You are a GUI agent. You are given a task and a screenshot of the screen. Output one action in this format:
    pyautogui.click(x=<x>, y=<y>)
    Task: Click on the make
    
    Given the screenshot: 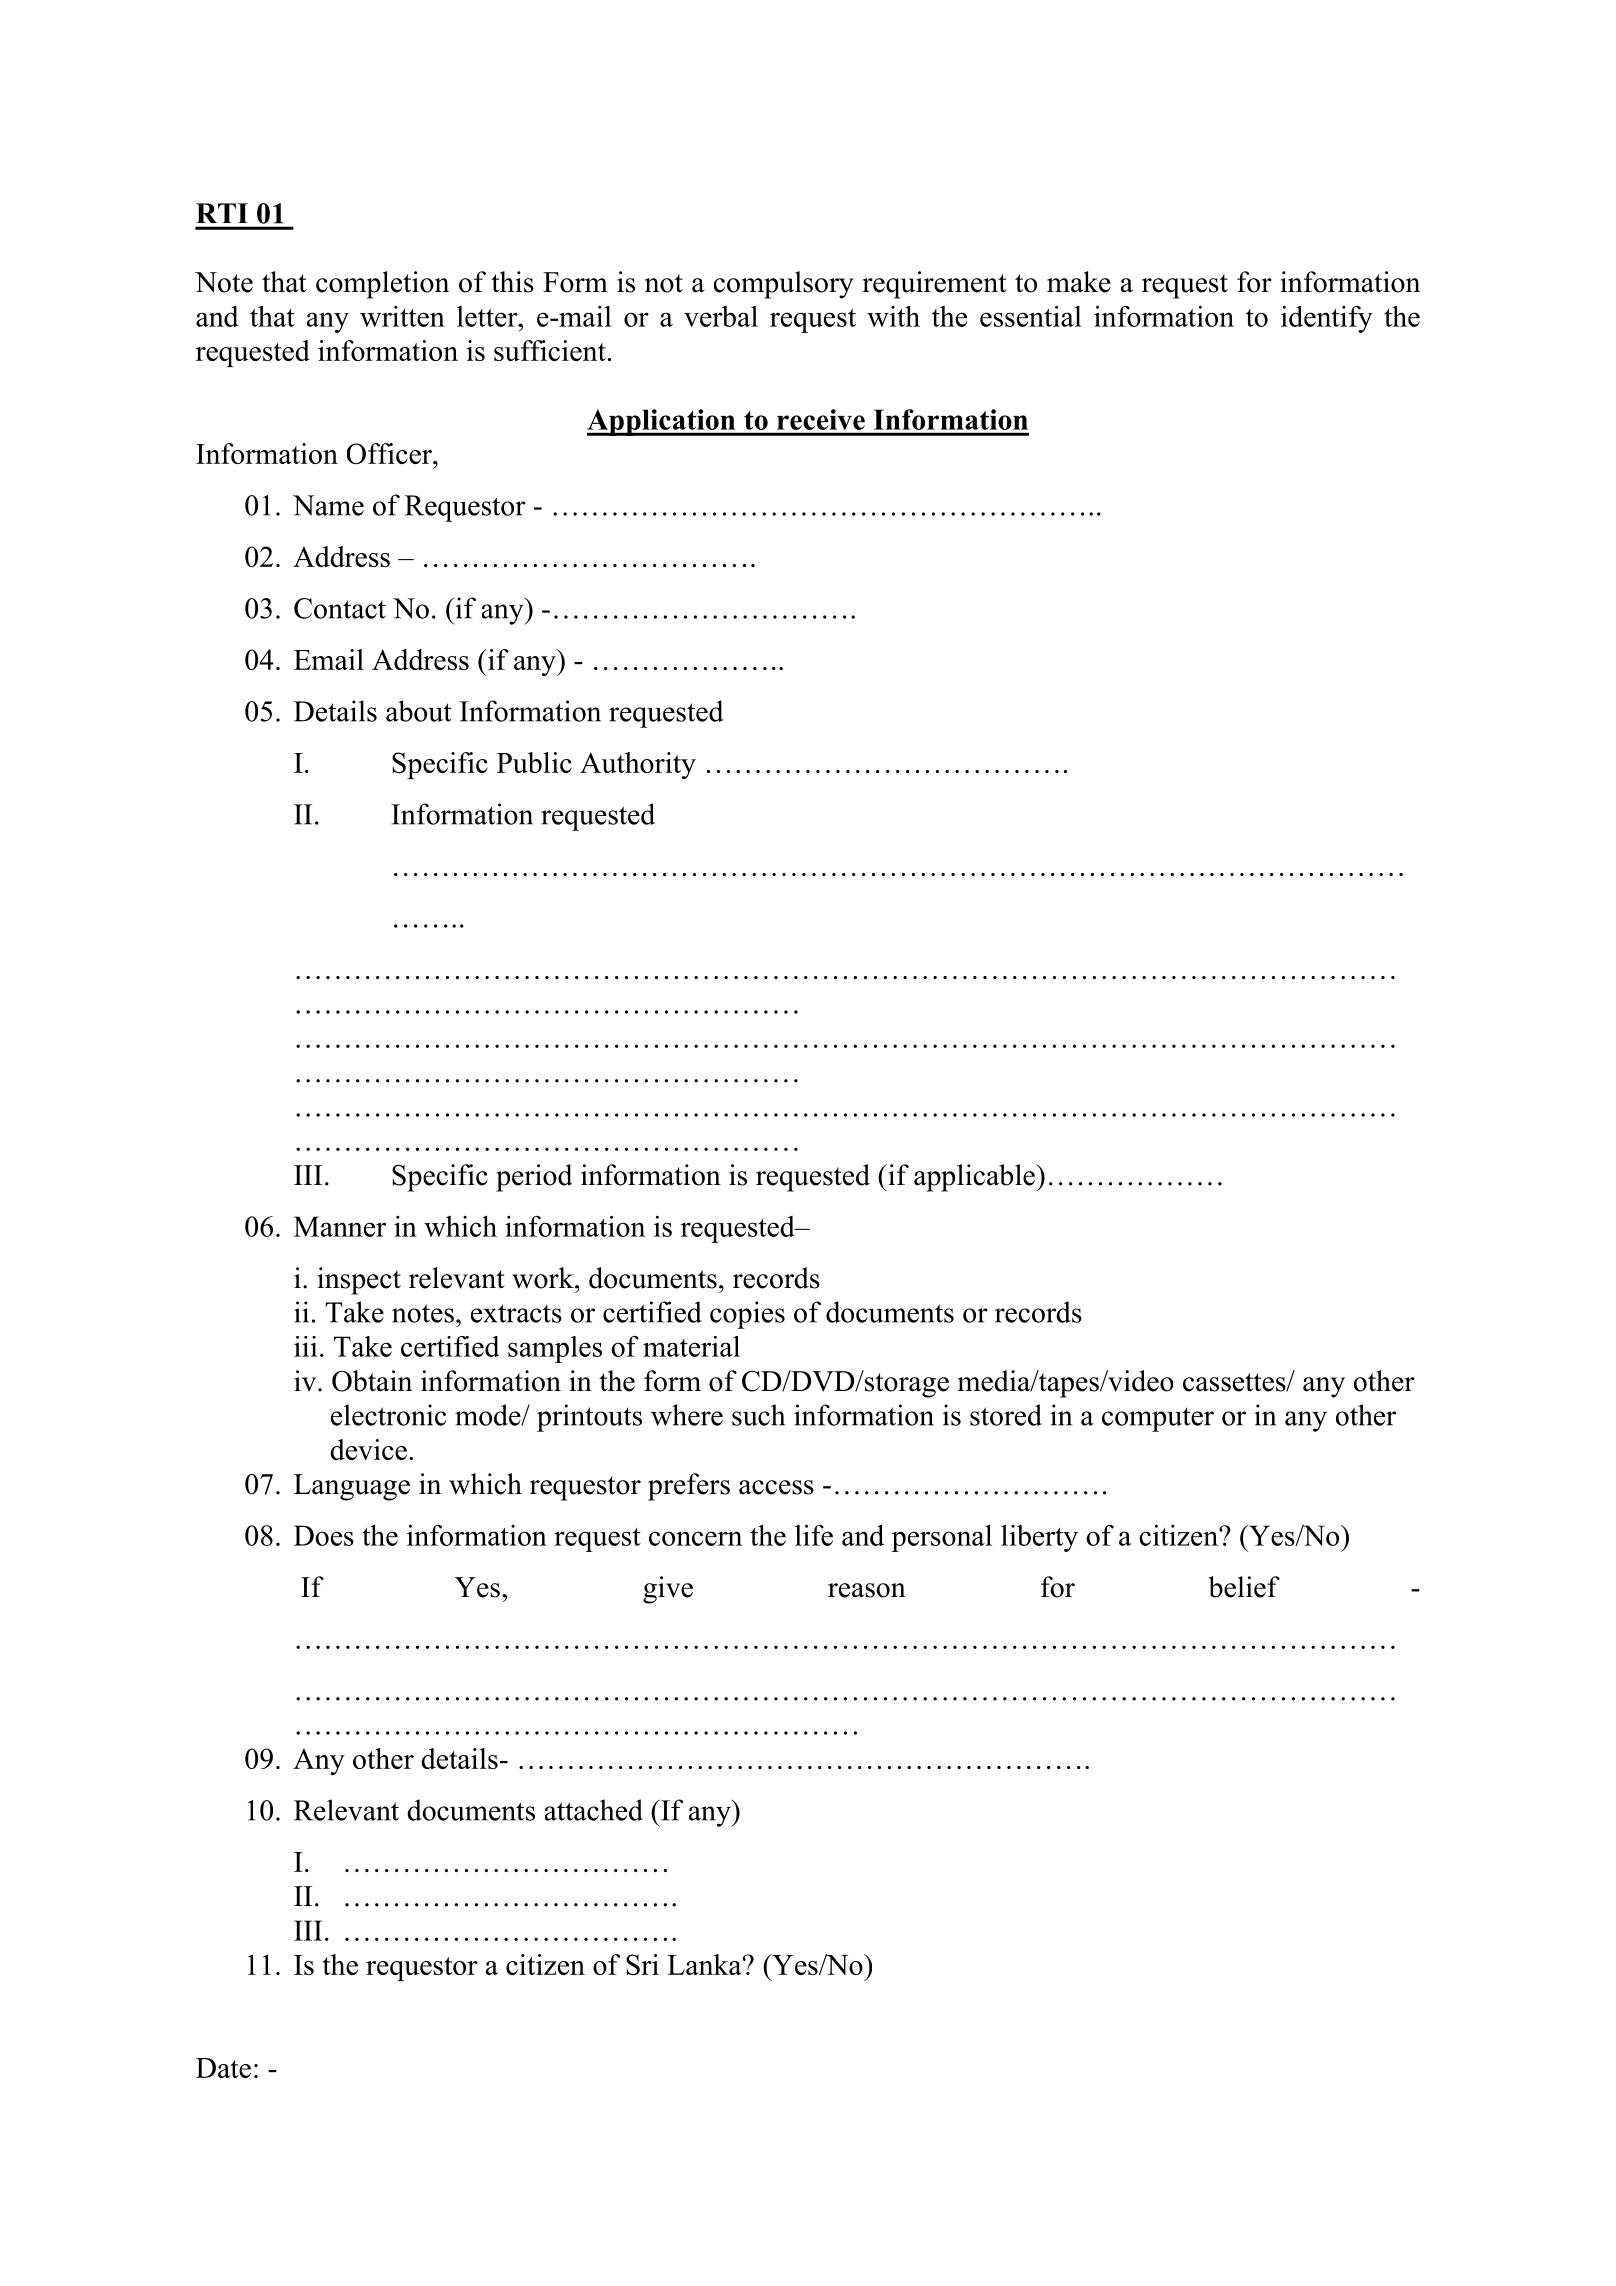 What is the action you would take?
    pyautogui.click(x=1079, y=282)
